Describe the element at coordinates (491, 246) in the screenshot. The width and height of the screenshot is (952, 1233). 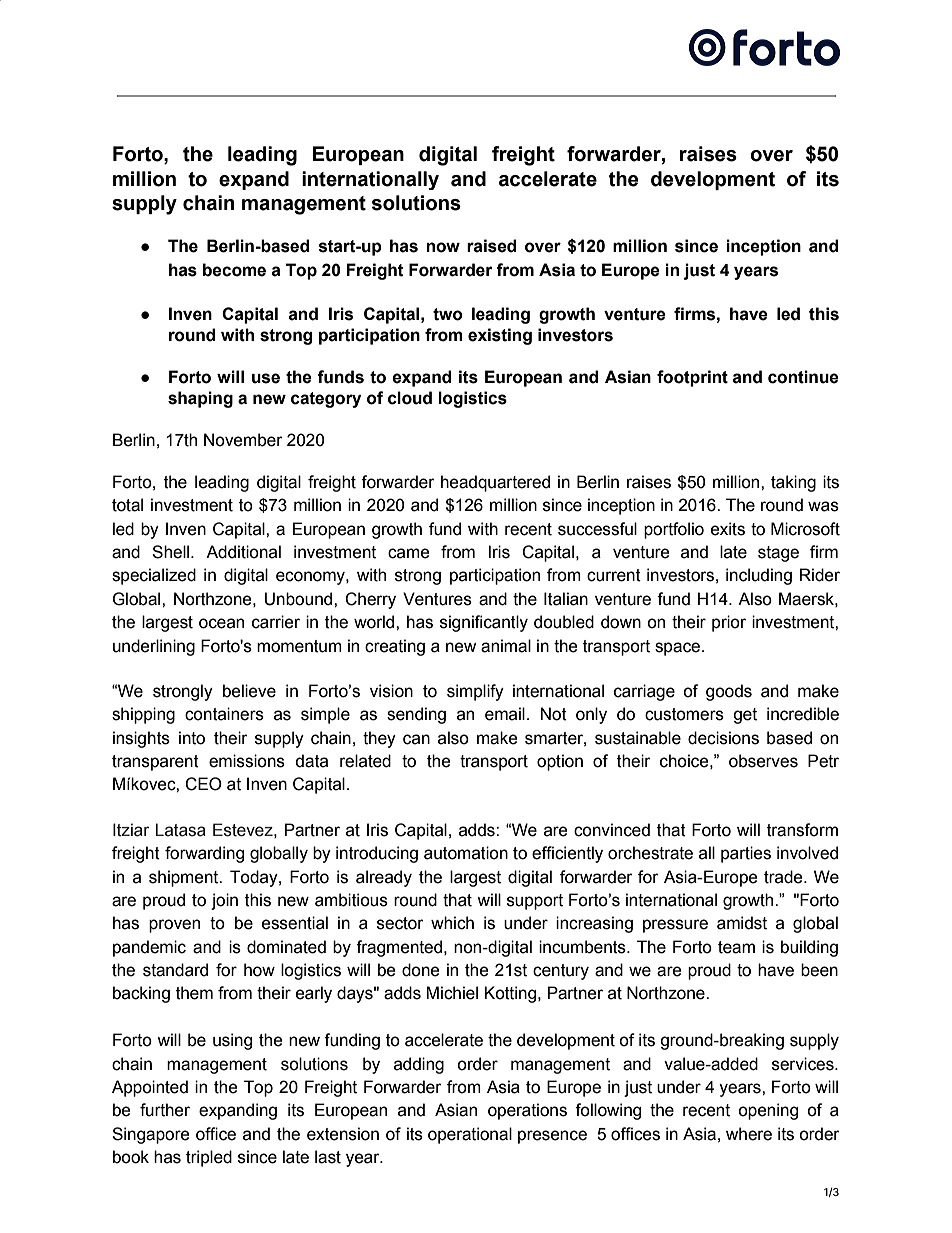
I see `raised` at that location.
